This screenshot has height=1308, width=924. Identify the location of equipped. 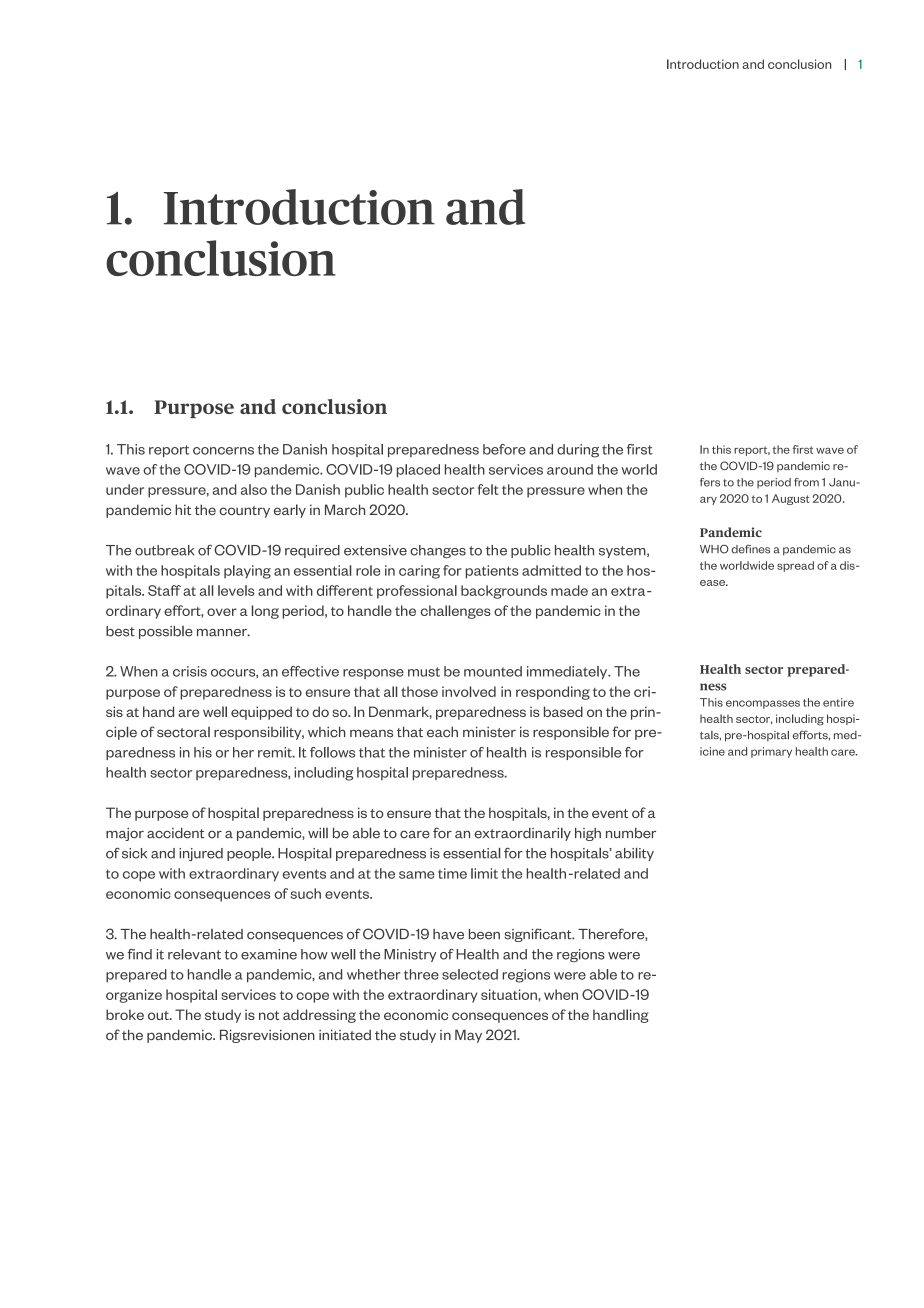
(261, 713).
